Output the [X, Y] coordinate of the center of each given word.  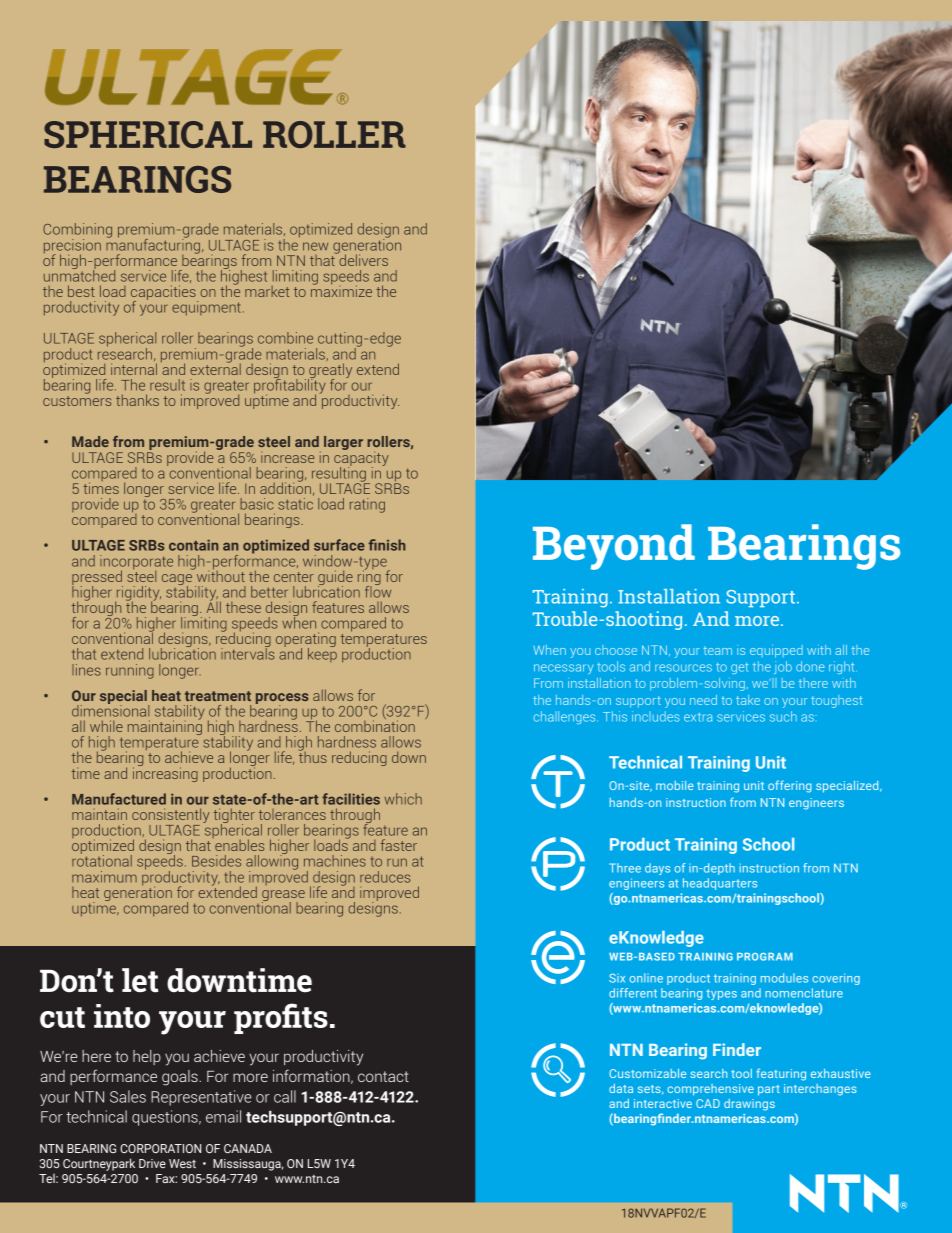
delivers [362, 259]
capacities [164, 293]
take [748, 700]
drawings [749, 1105]
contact [383, 1076]
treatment [218, 696]
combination [375, 725]
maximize [341, 290]
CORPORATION [160, 1148]
